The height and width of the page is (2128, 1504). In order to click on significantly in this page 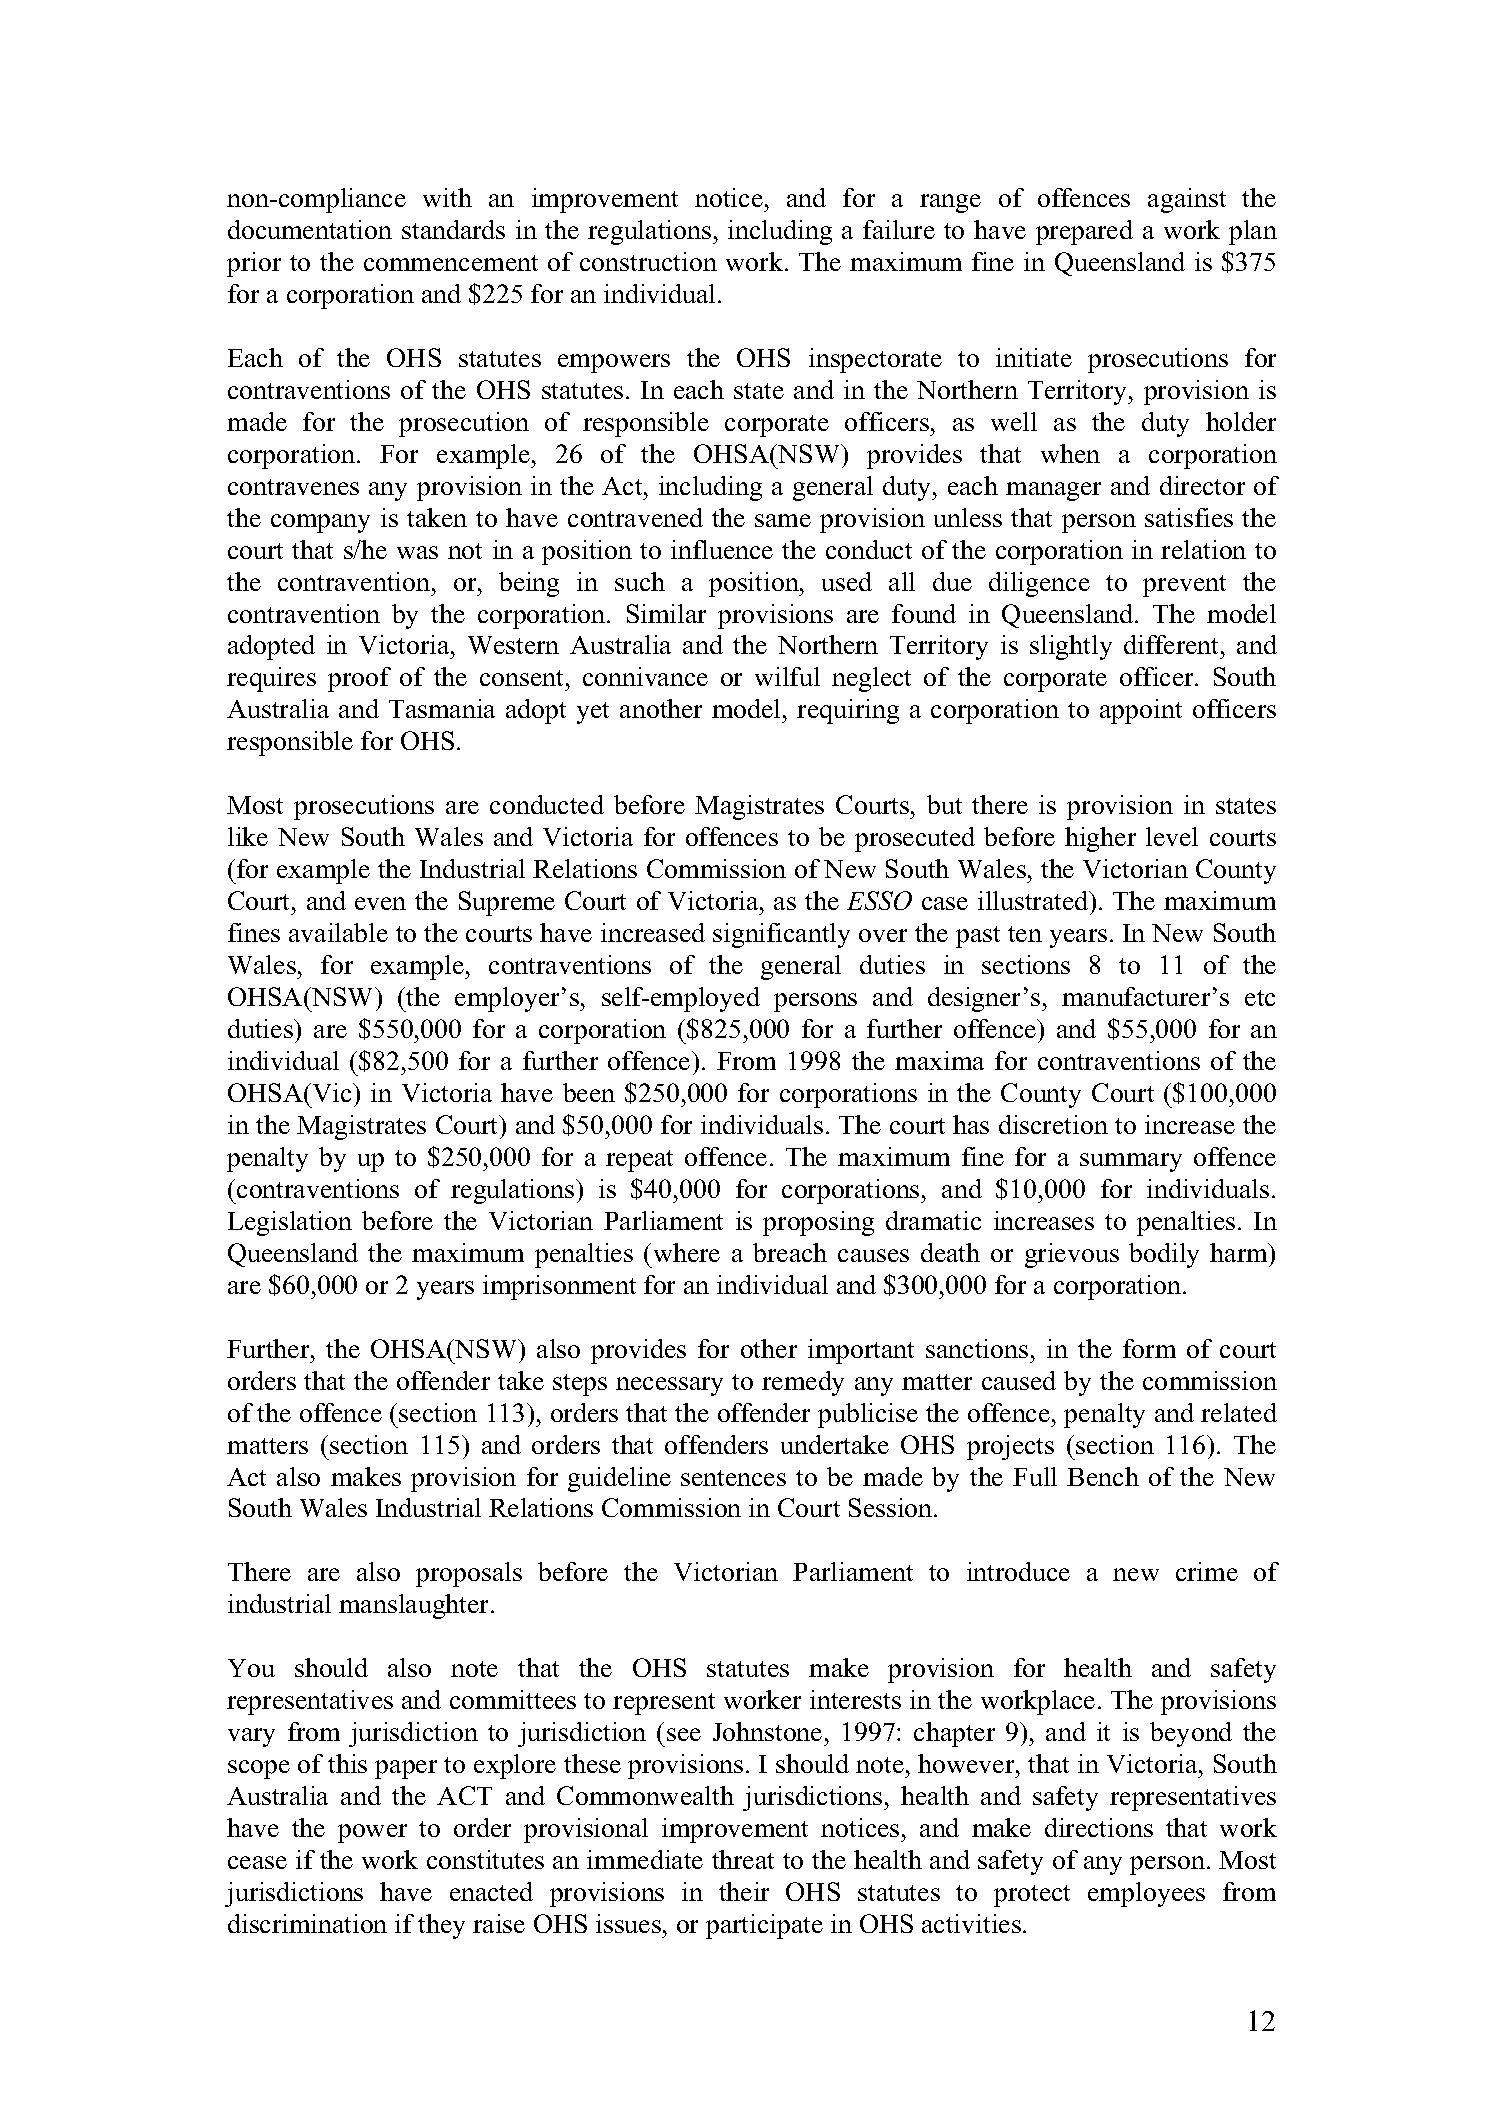, I will do `click(781, 935)`.
